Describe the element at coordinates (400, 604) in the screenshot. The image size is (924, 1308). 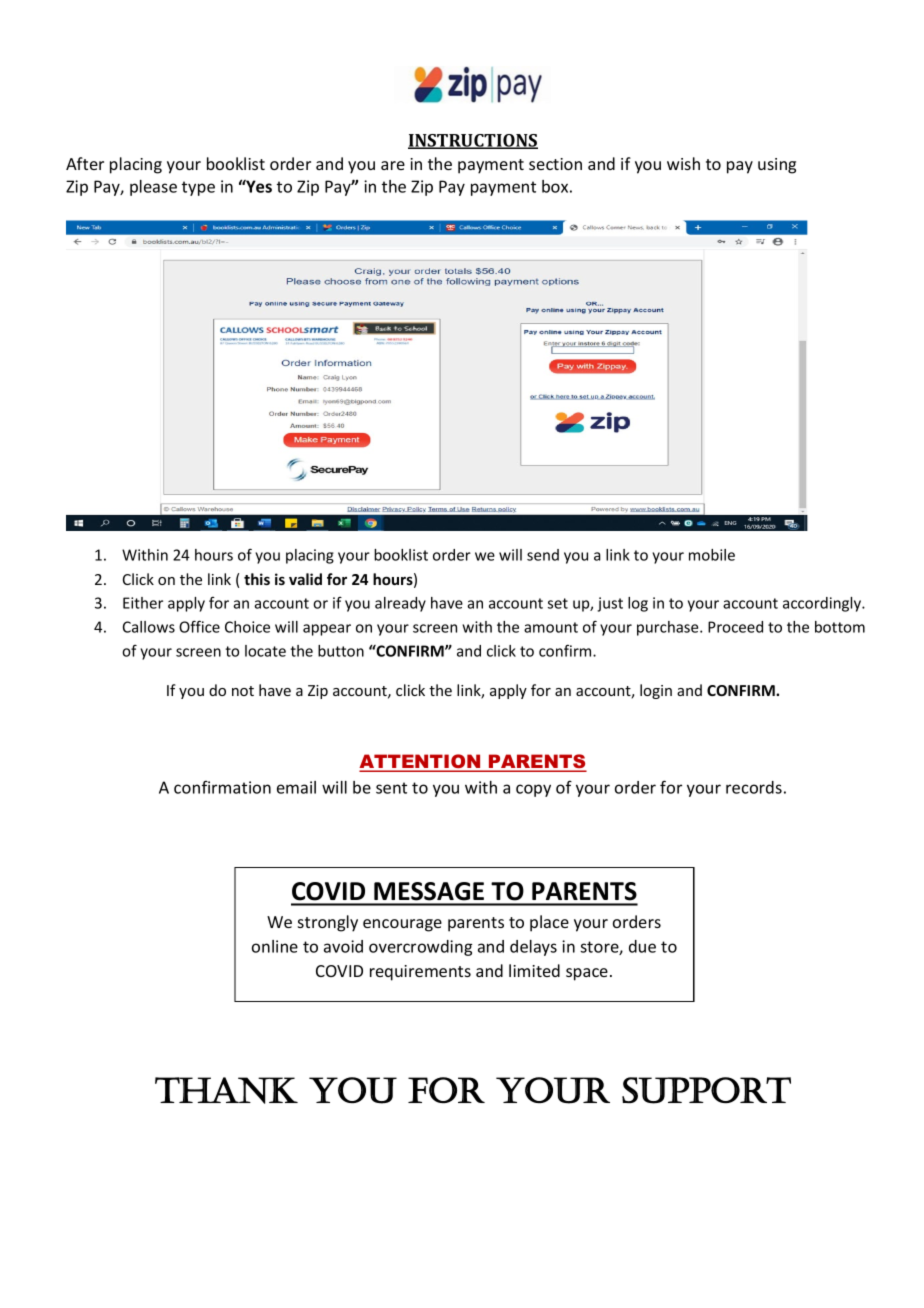
I see `already` at that location.
